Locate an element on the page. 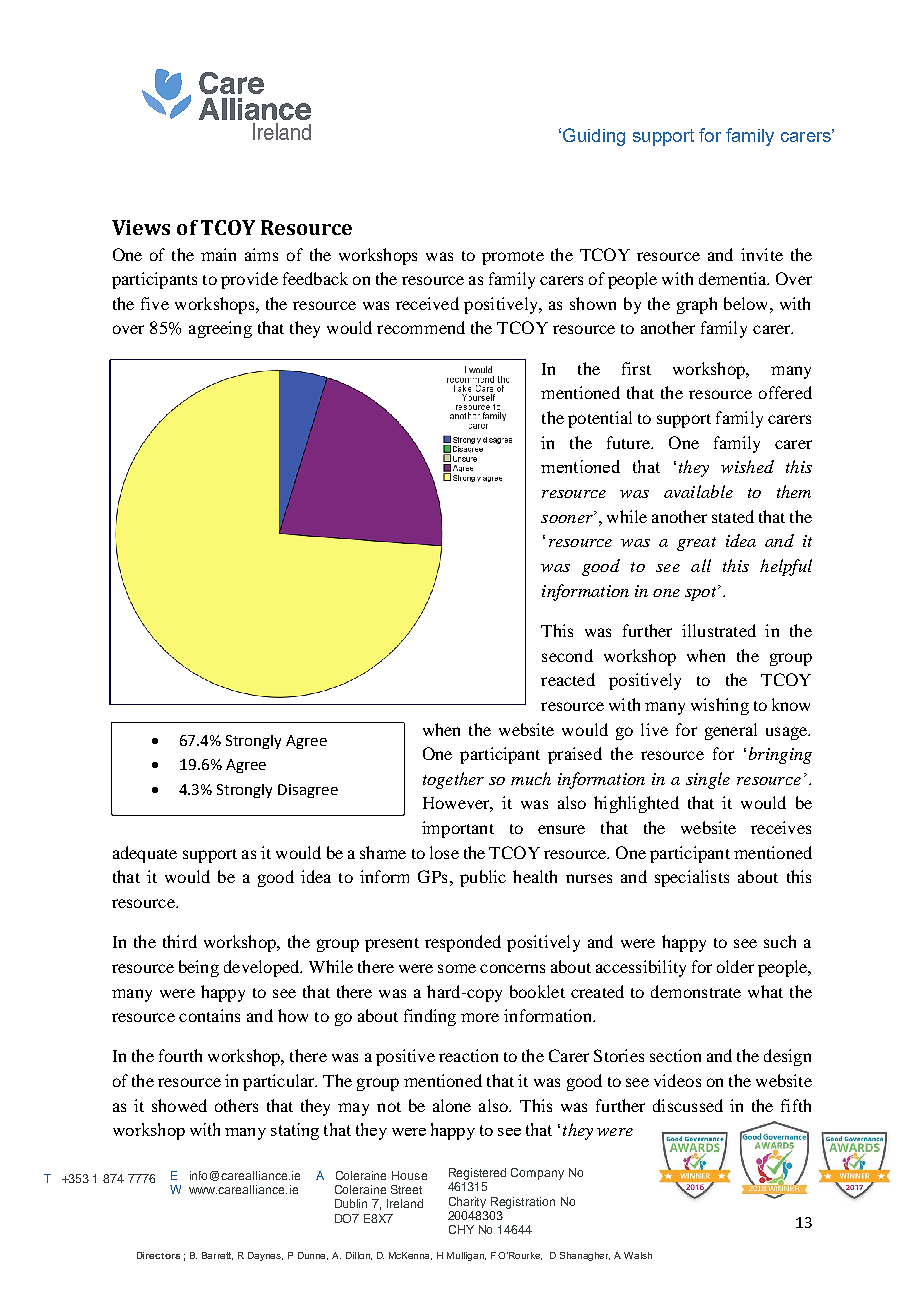 The width and height of the image is (924, 1308). third is located at coordinates (180, 941).
